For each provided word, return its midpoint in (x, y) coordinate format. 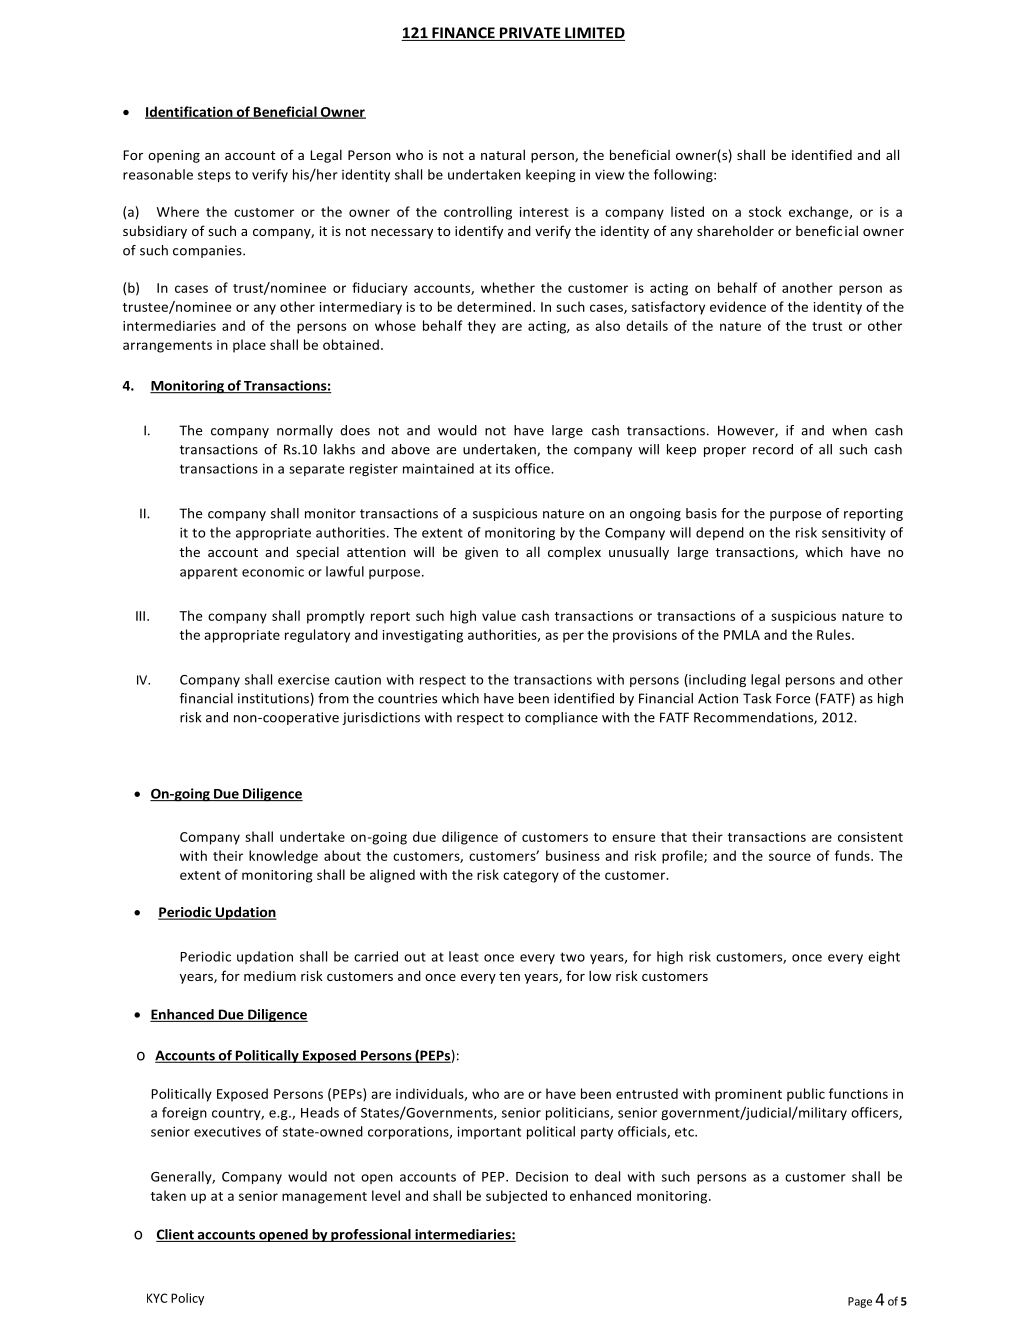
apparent (209, 573)
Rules (835, 634)
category (531, 877)
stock (765, 211)
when (849, 430)
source (790, 857)
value (499, 615)
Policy (187, 1299)
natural (503, 154)
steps (214, 176)
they (482, 327)
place (249, 346)
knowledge (283, 857)
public (806, 1095)
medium (270, 976)
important (489, 1132)
